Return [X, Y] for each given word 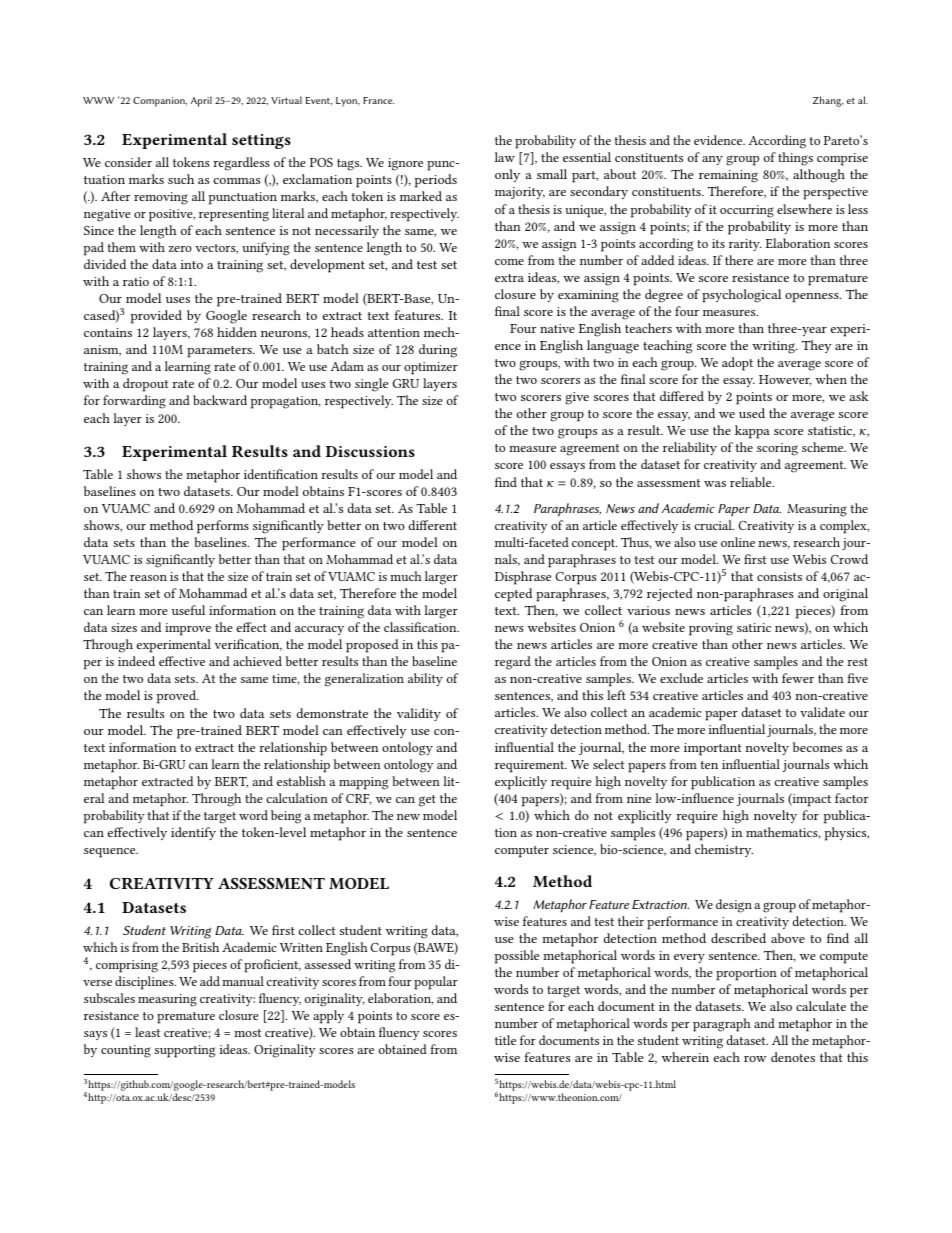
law [505, 157]
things [795, 159]
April [201, 101]
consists [779, 576]
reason [148, 578]
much [406, 576]
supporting [185, 1051]
